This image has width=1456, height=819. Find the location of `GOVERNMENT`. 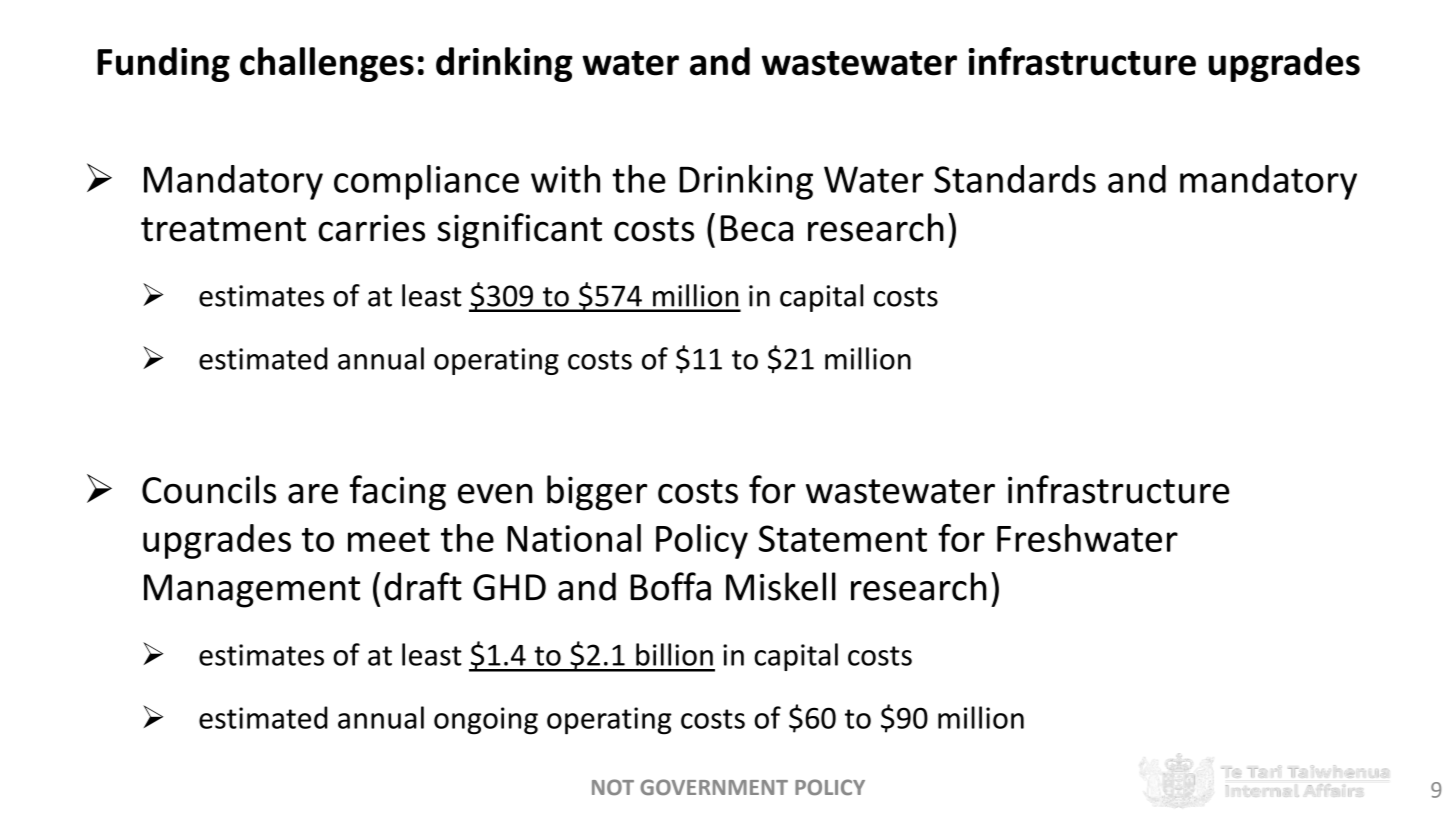

GOVERNMENT is located at coordinates (714, 787).
